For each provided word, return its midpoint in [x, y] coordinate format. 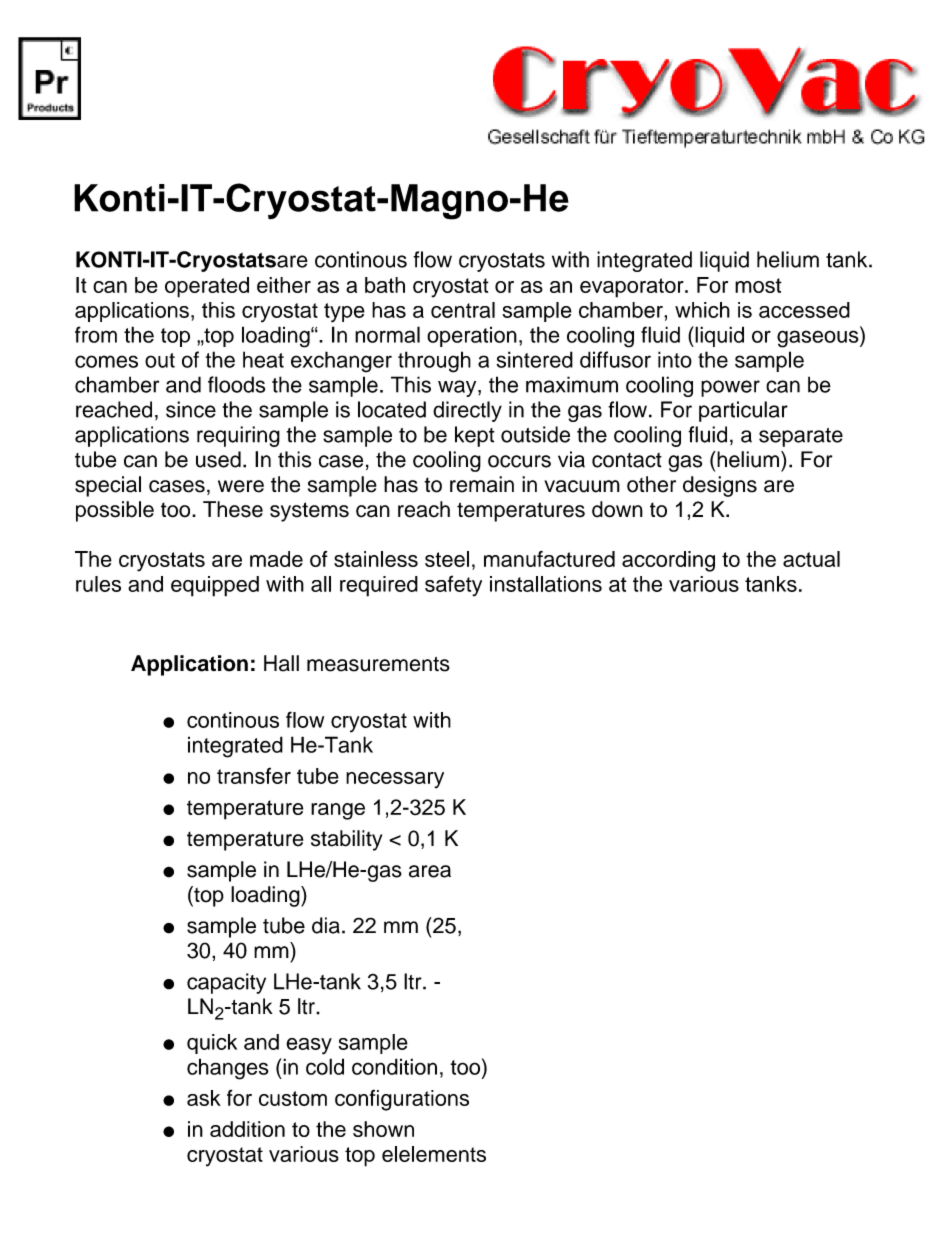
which [702, 310]
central [463, 310]
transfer [254, 776]
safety [453, 586]
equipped [215, 586]
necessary [395, 780]
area [430, 871]
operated [207, 287]
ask [204, 1098]
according [668, 561]
